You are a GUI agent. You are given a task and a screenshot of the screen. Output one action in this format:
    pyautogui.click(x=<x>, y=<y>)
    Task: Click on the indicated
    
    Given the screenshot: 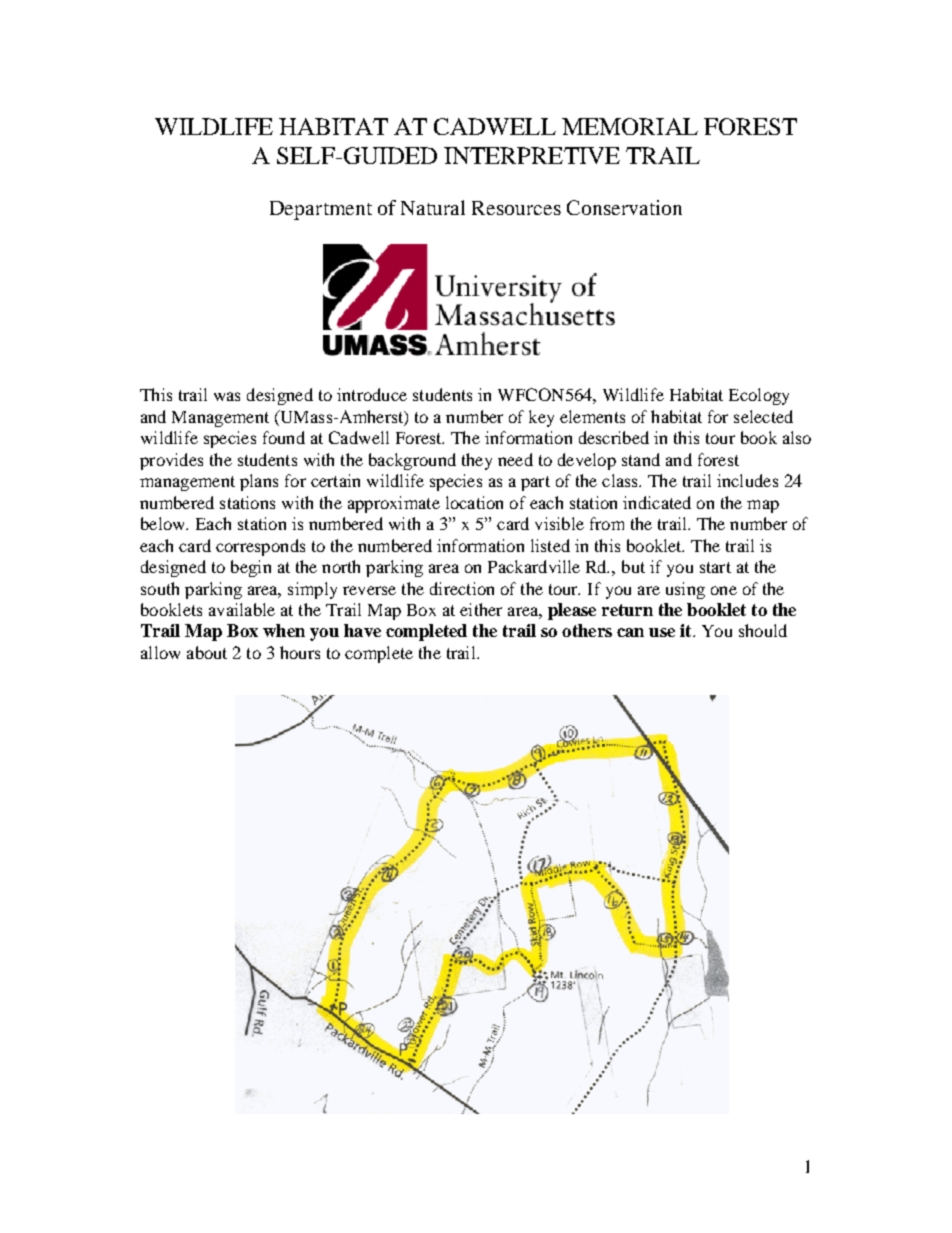 What is the action you would take?
    pyautogui.click(x=657, y=502)
